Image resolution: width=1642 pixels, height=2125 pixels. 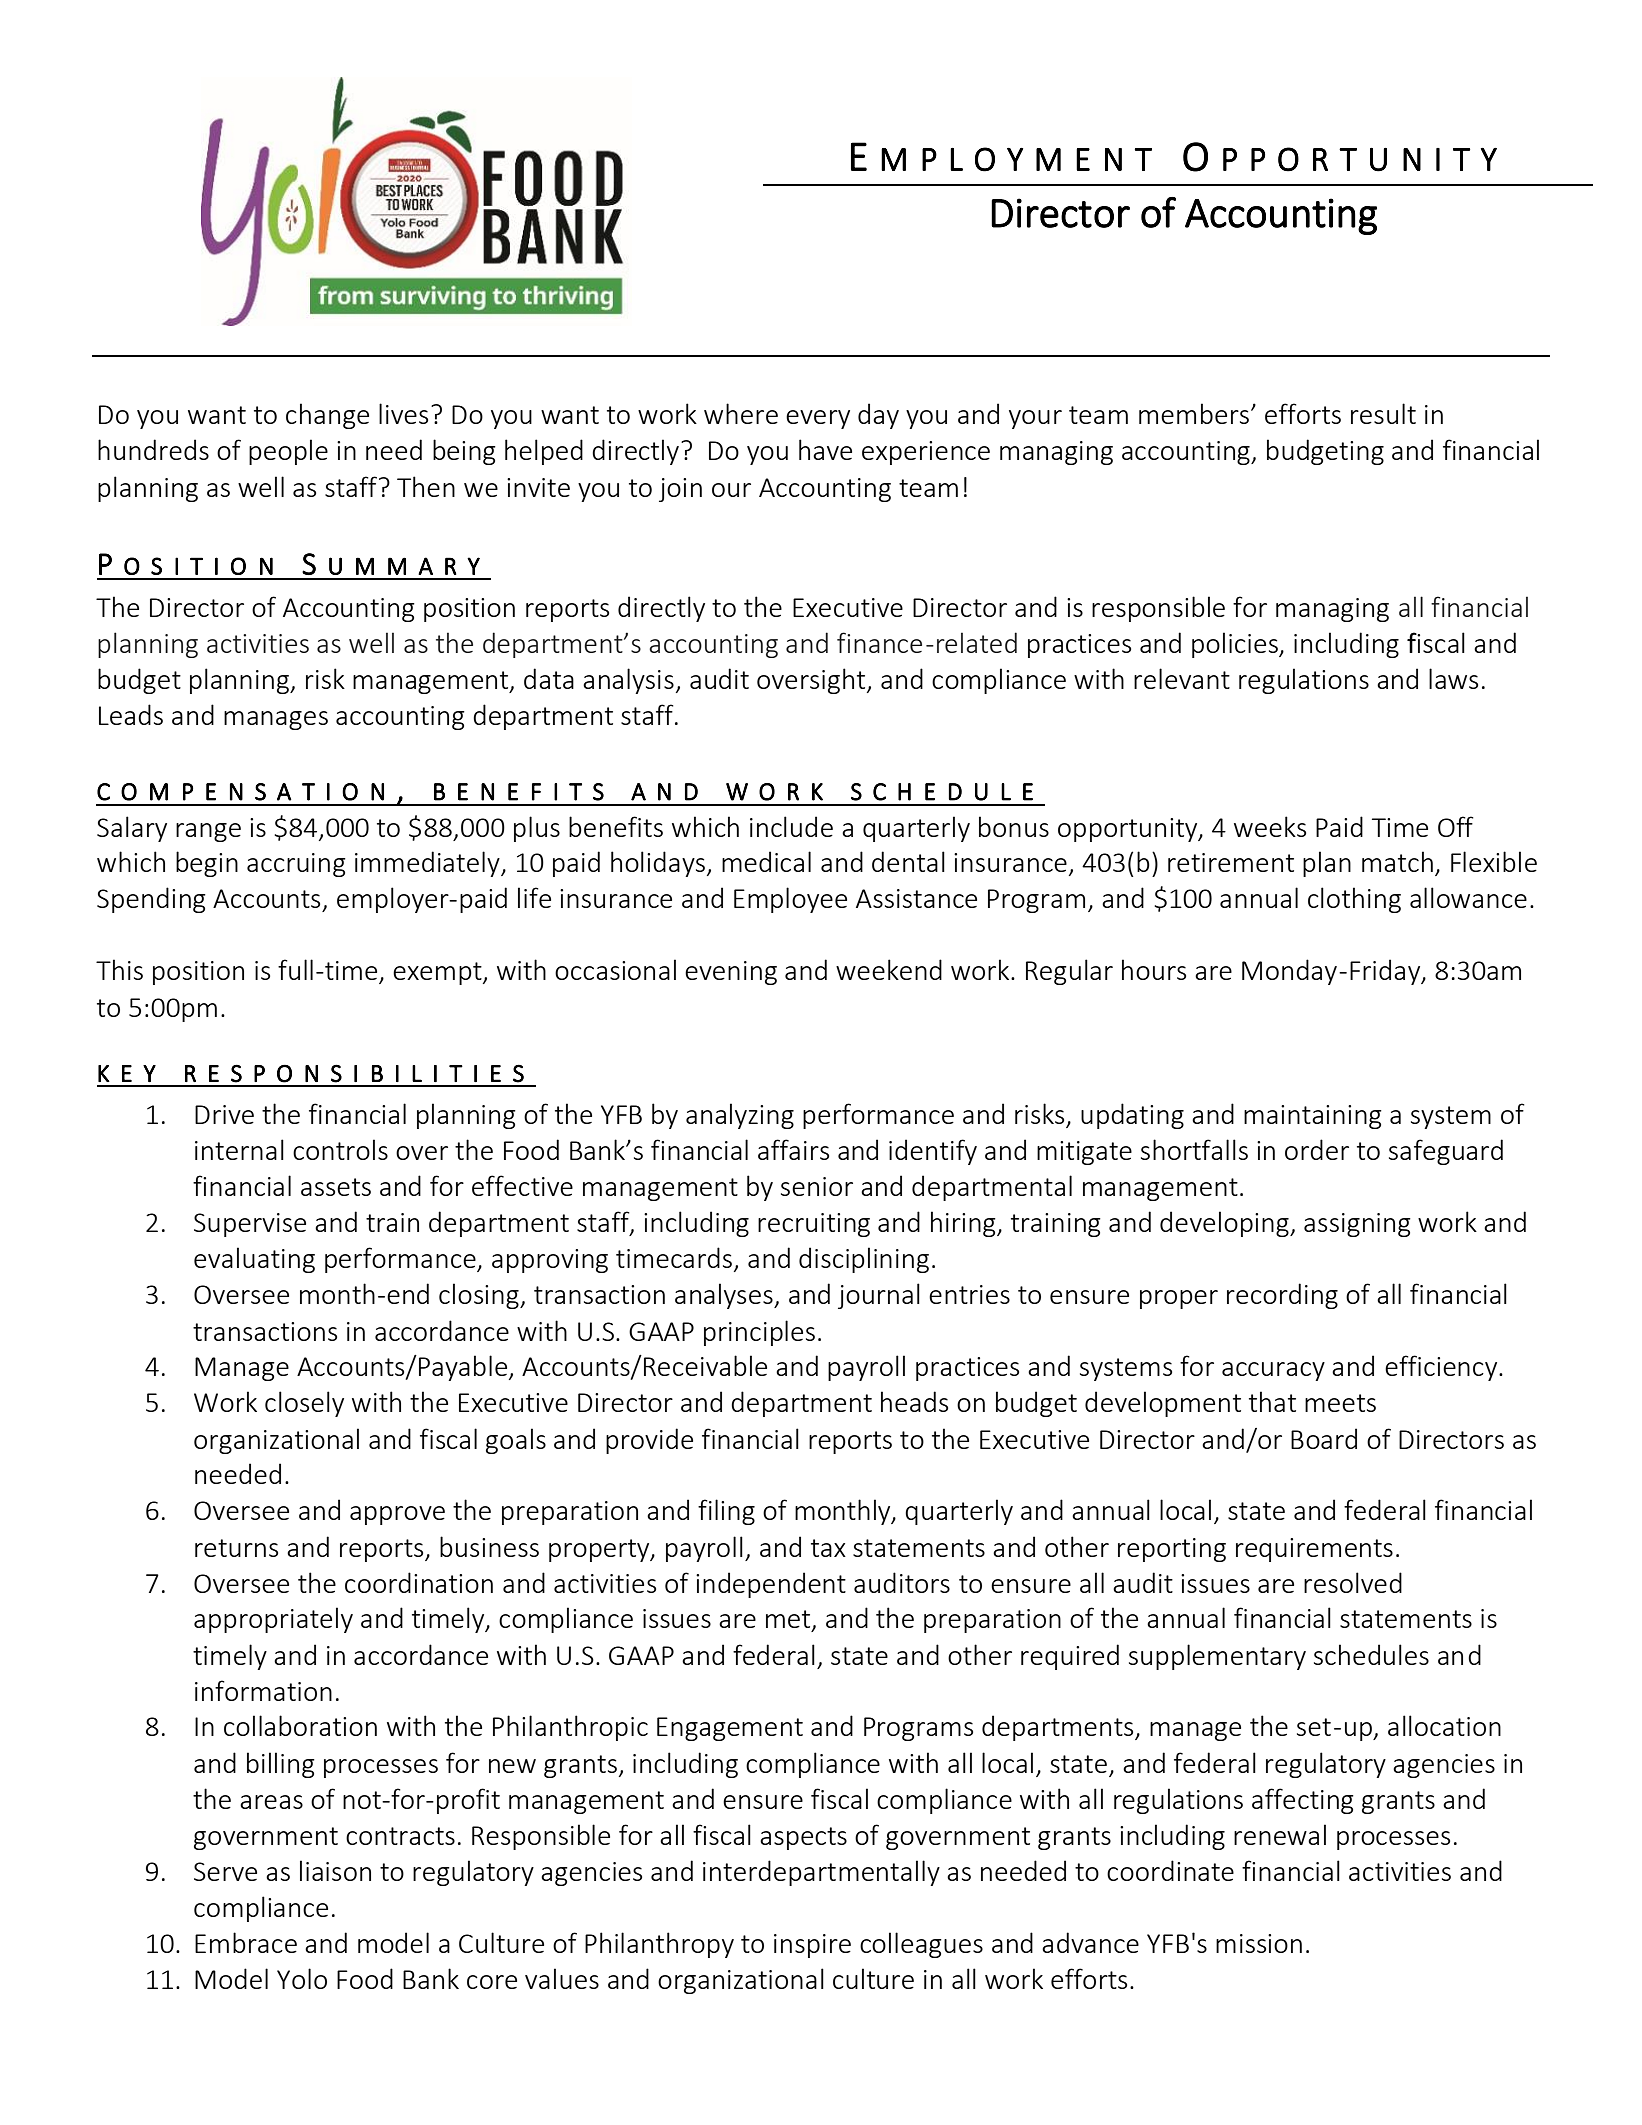 I want to click on accruing, so click(x=296, y=865).
